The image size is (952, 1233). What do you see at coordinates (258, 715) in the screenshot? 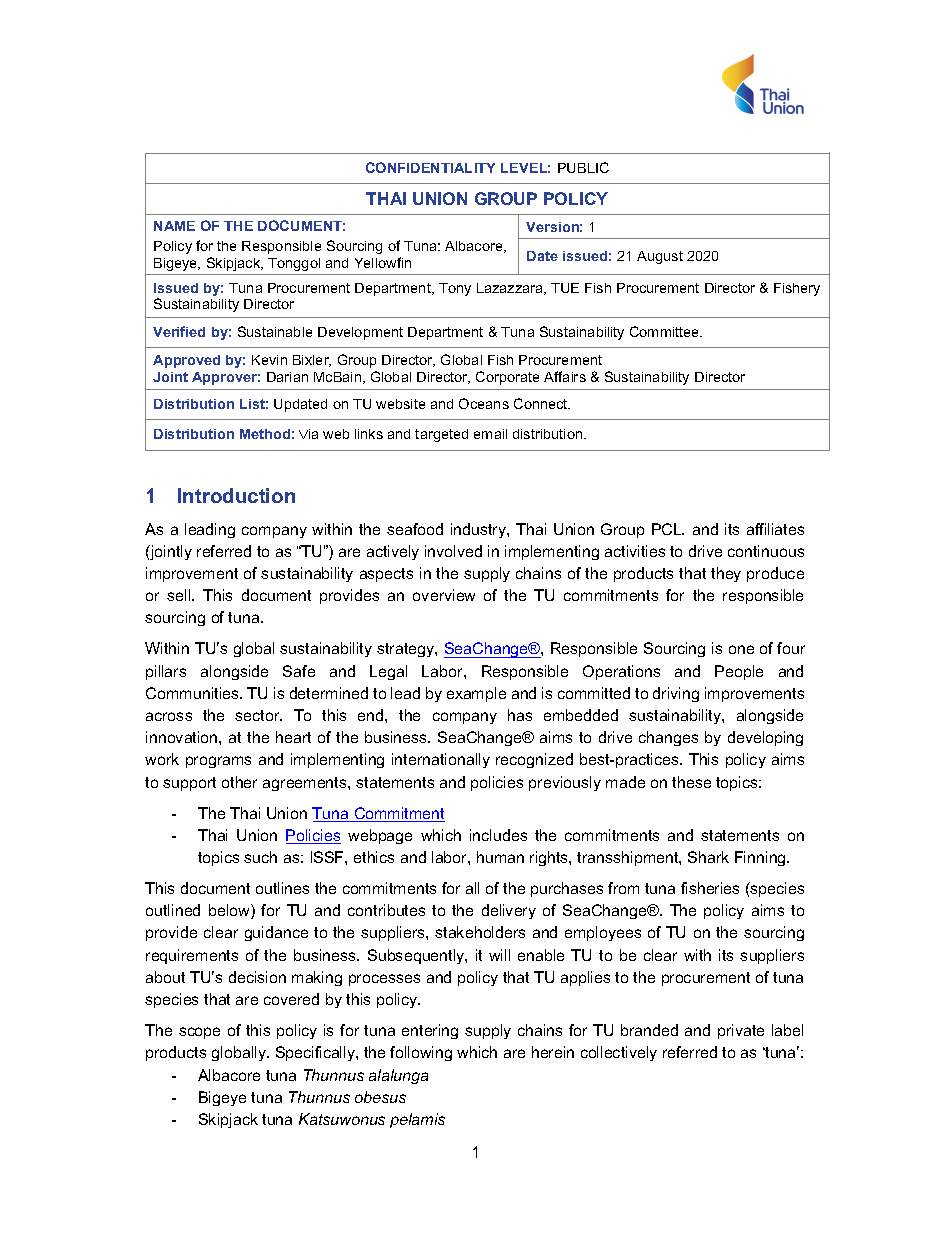
I see `sector` at bounding box center [258, 715].
